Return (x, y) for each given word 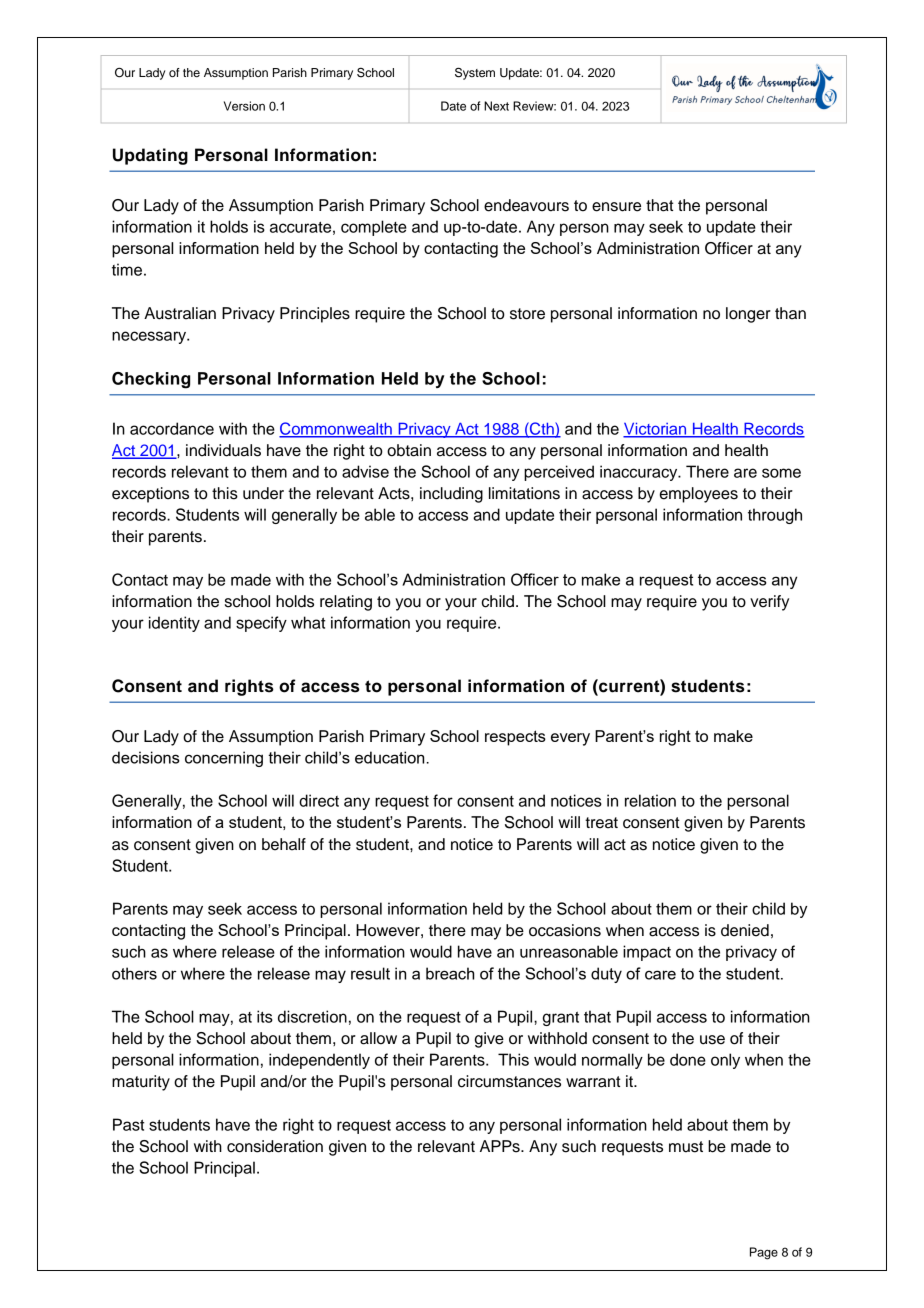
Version (244, 106)
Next (496, 106)
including (451, 495)
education (391, 757)
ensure (616, 207)
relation (650, 800)
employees (699, 495)
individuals (223, 450)
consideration (275, 1146)
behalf (284, 844)
